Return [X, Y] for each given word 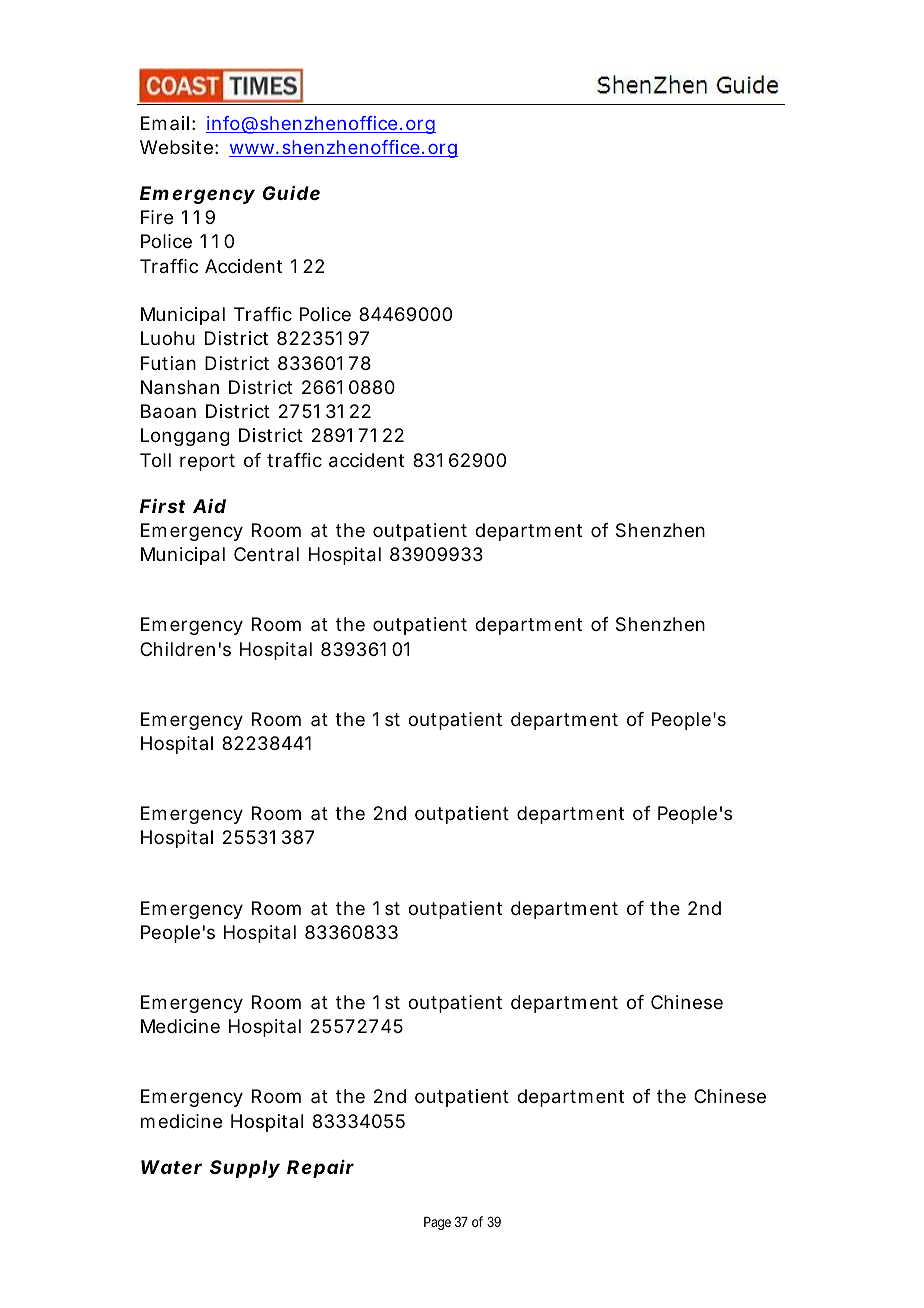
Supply [245, 1169]
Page [437, 1223]
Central [266, 554]
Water [171, 1167]
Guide [291, 193]
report [207, 462]
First [163, 506]
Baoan [168, 411]
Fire [157, 217]
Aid [209, 506]
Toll [155, 460]
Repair [320, 1169]
